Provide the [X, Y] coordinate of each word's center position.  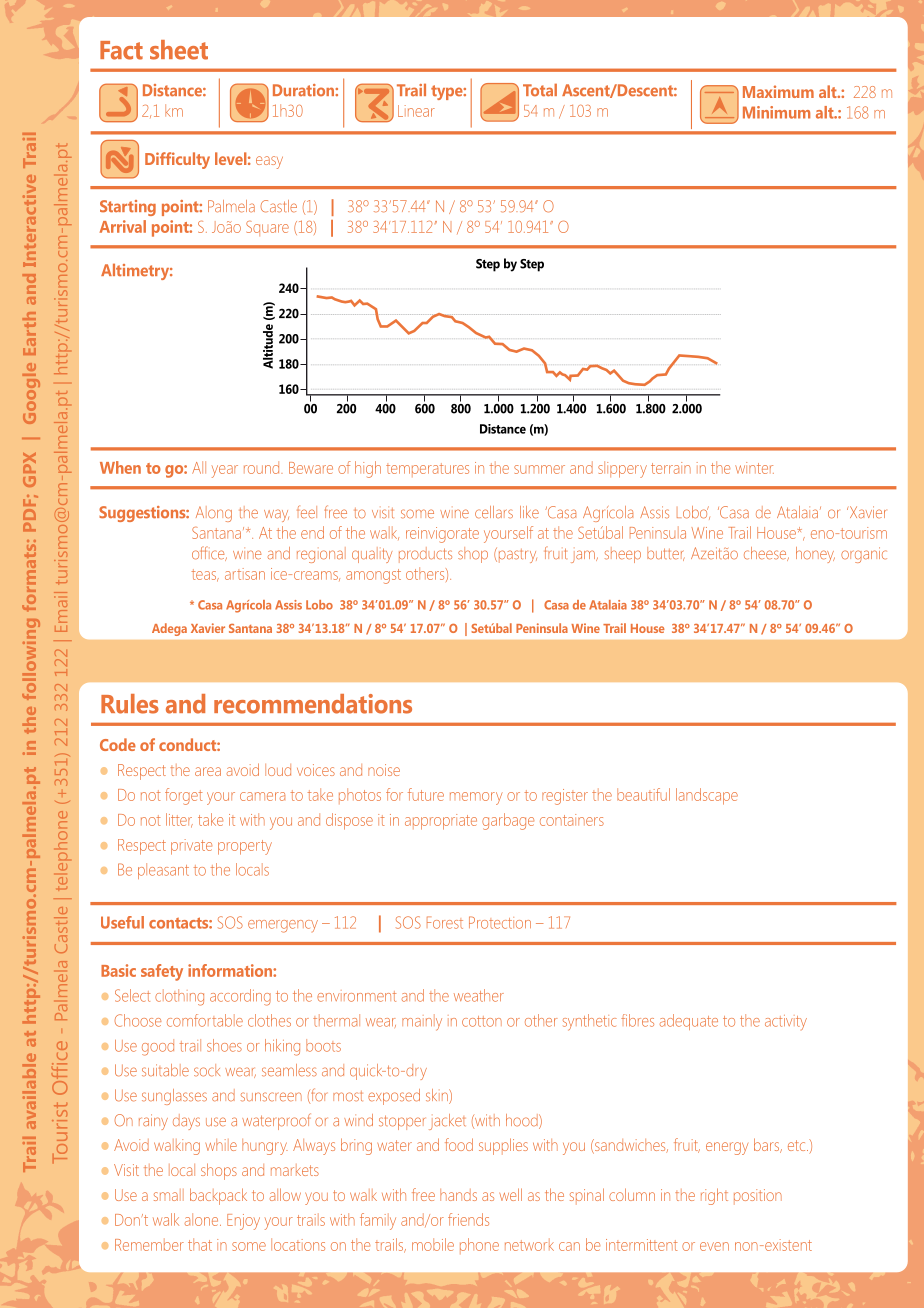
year [225, 471]
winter [754, 468]
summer [539, 469]
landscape [707, 796]
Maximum [778, 91]
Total [540, 90]
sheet [179, 50]
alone [203, 1219]
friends [468, 1219]
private [191, 847]
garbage [508, 821]
